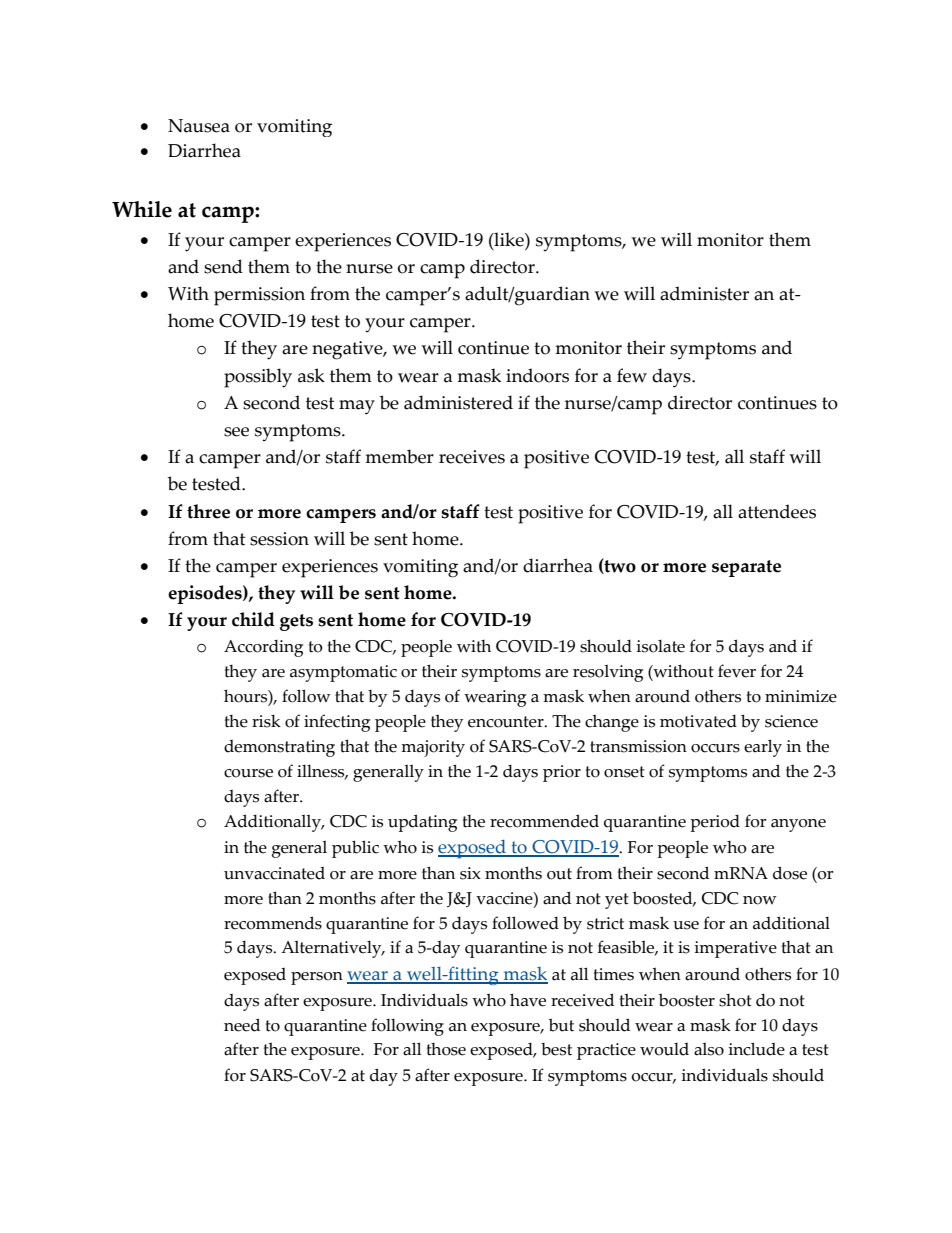 This screenshot has width=952, height=1233. What do you see at coordinates (735, 1000) in the screenshot?
I see `shot` at bounding box center [735, 1000].
